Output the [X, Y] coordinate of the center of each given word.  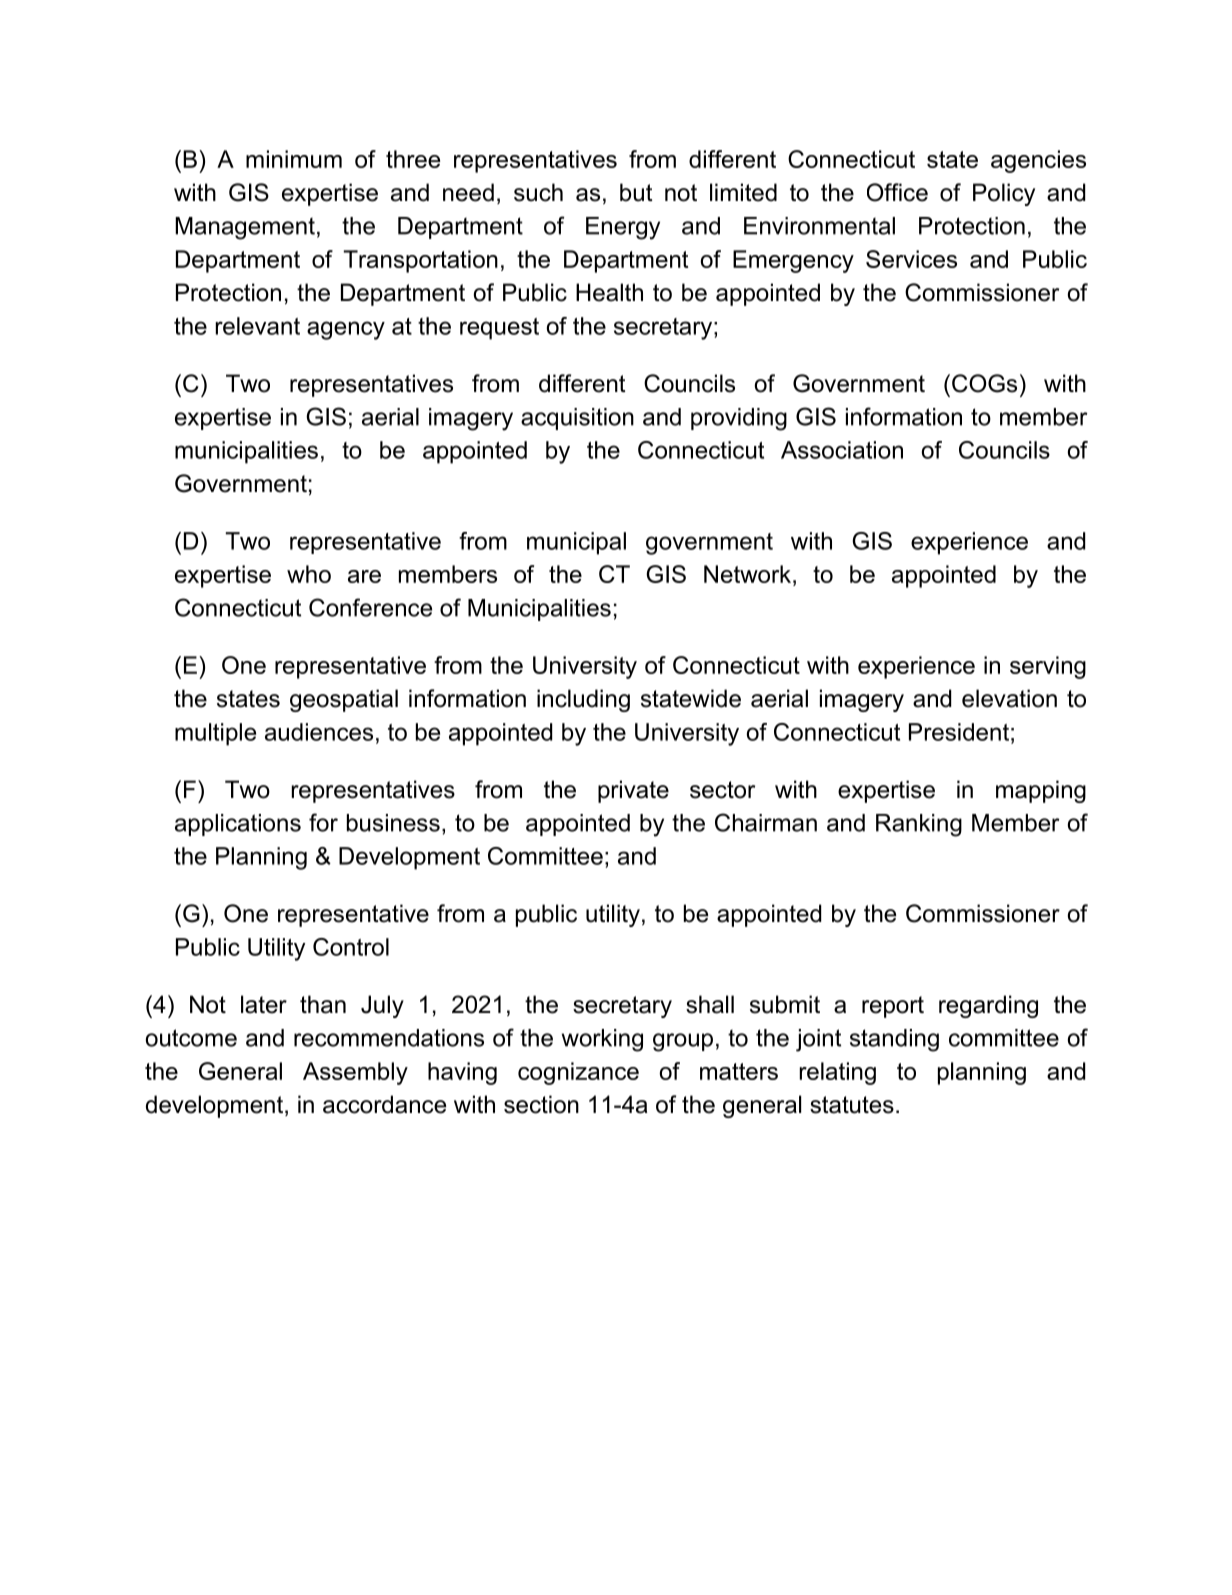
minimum [294, 159]
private [633, 791]
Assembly [355, 1073]
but [636, 192]
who [309, 574]
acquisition [577, 419]
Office [897, 192]
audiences [319, 732]
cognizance [578, 1073]
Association [842, 450]
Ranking [919, 825]
